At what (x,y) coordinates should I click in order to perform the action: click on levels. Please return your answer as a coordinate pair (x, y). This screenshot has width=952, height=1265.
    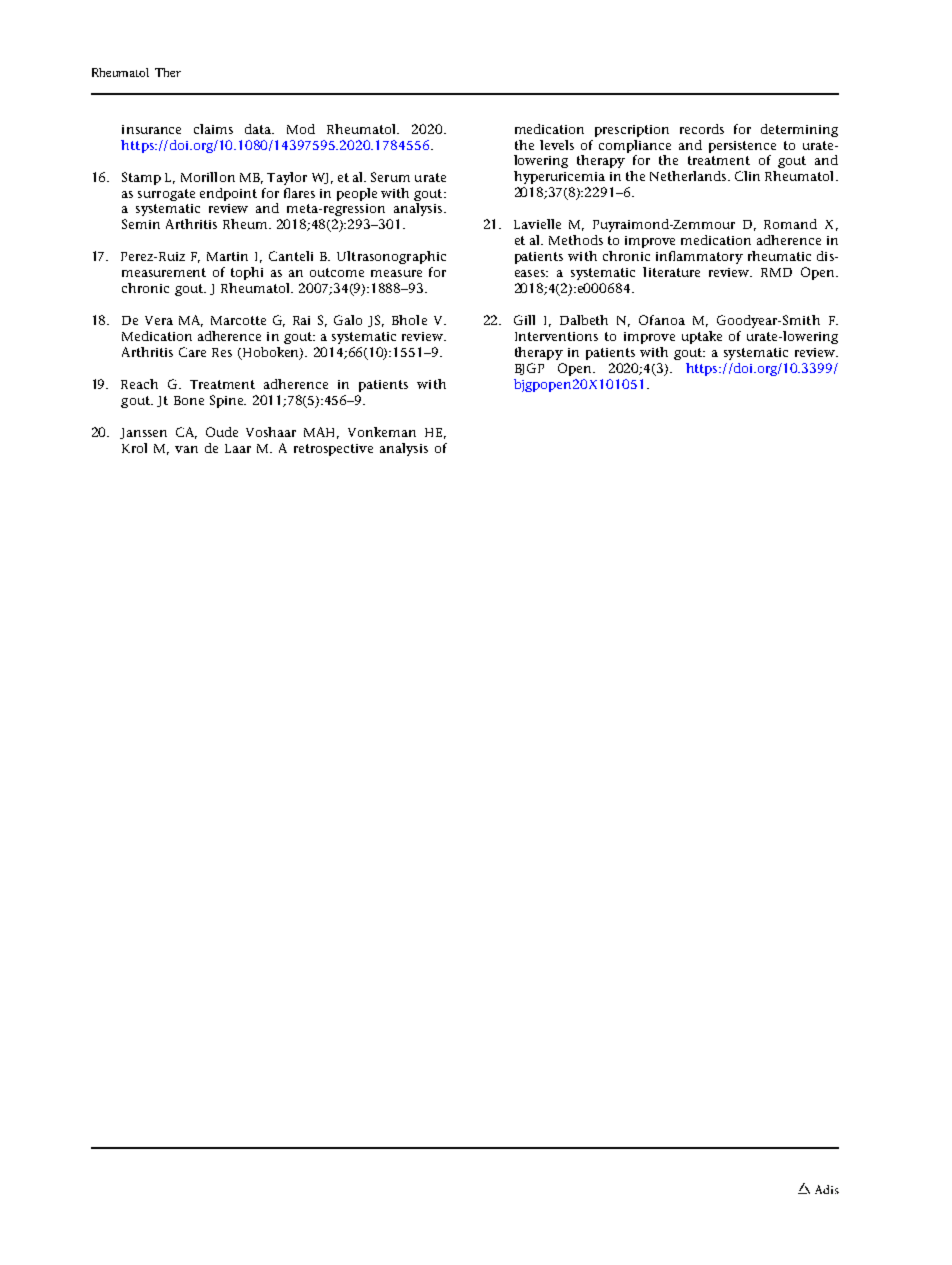
    Looking at the image, I should click on (557, 145).
